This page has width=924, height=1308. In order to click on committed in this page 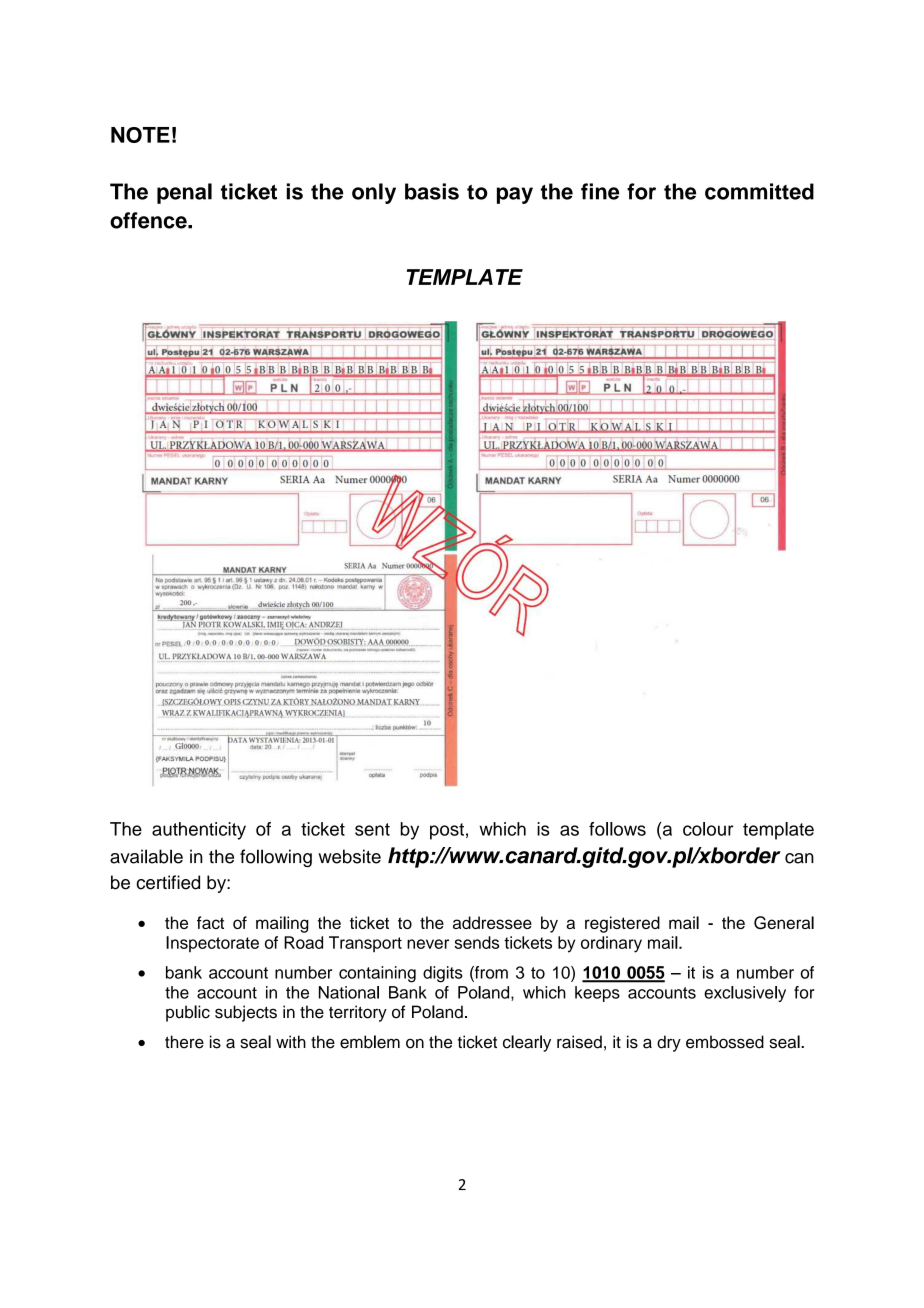, I will do `click(759, 191)`.
